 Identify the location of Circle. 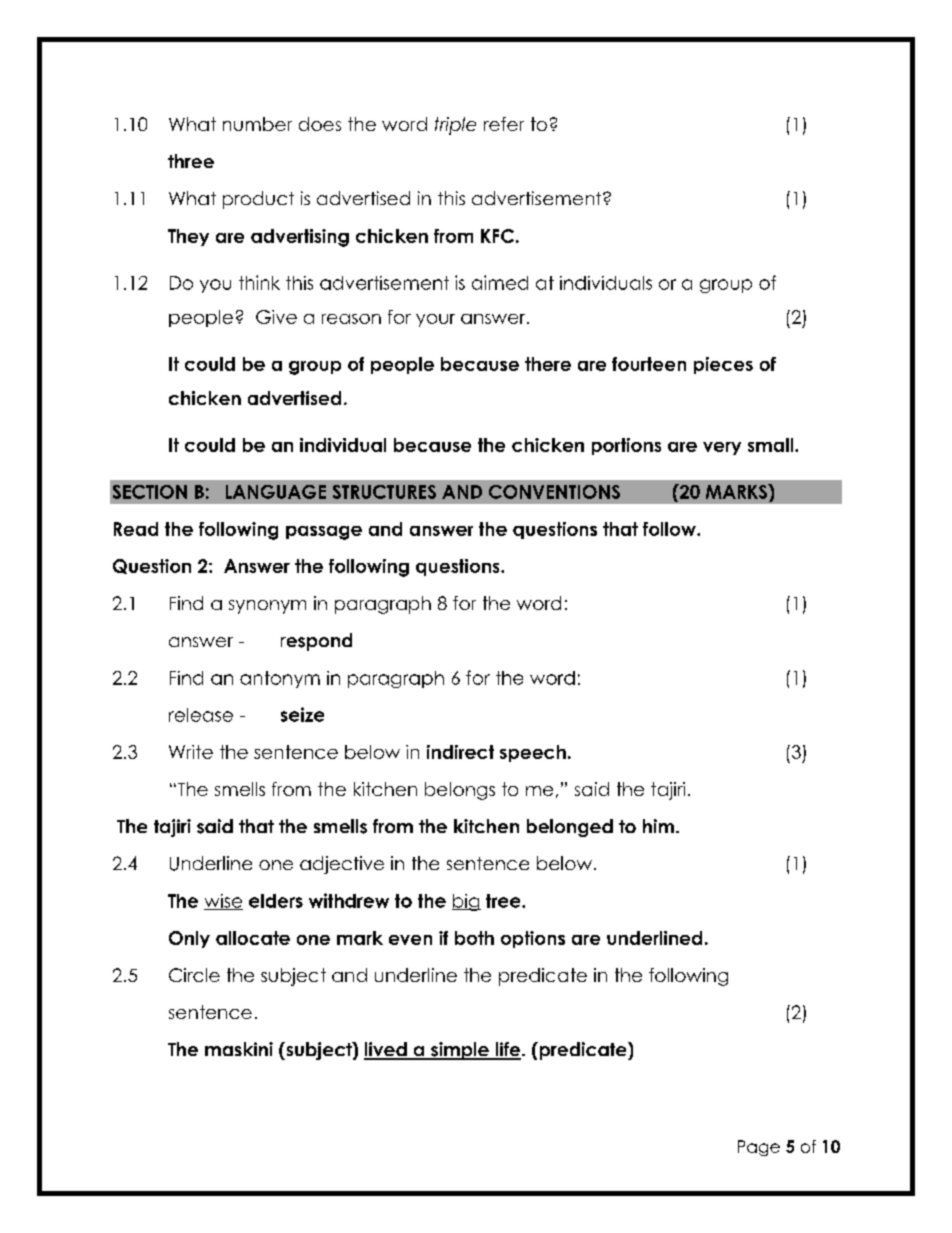
(194, 975).
